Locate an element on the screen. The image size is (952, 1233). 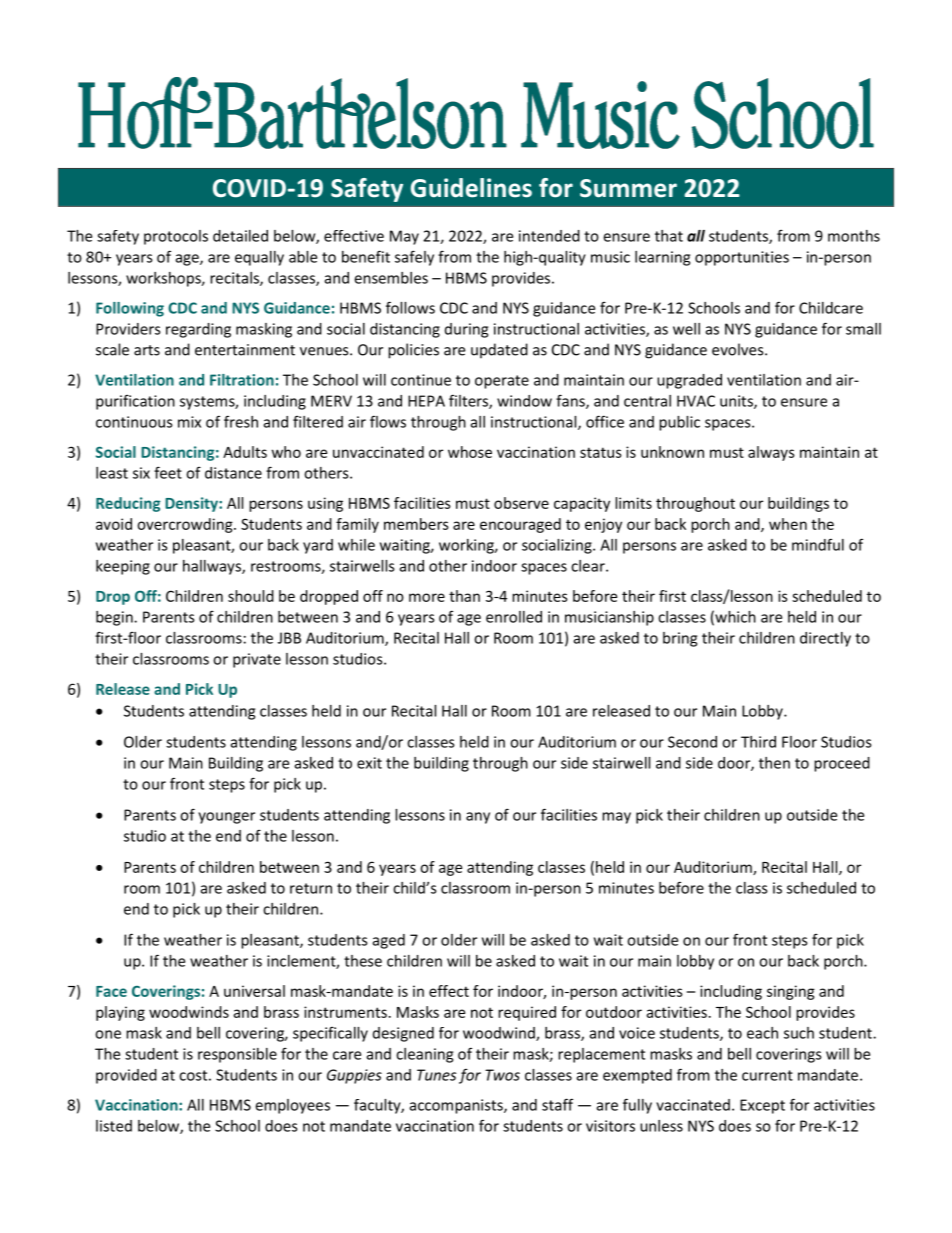
younger is located at coordinates (226, 818).
